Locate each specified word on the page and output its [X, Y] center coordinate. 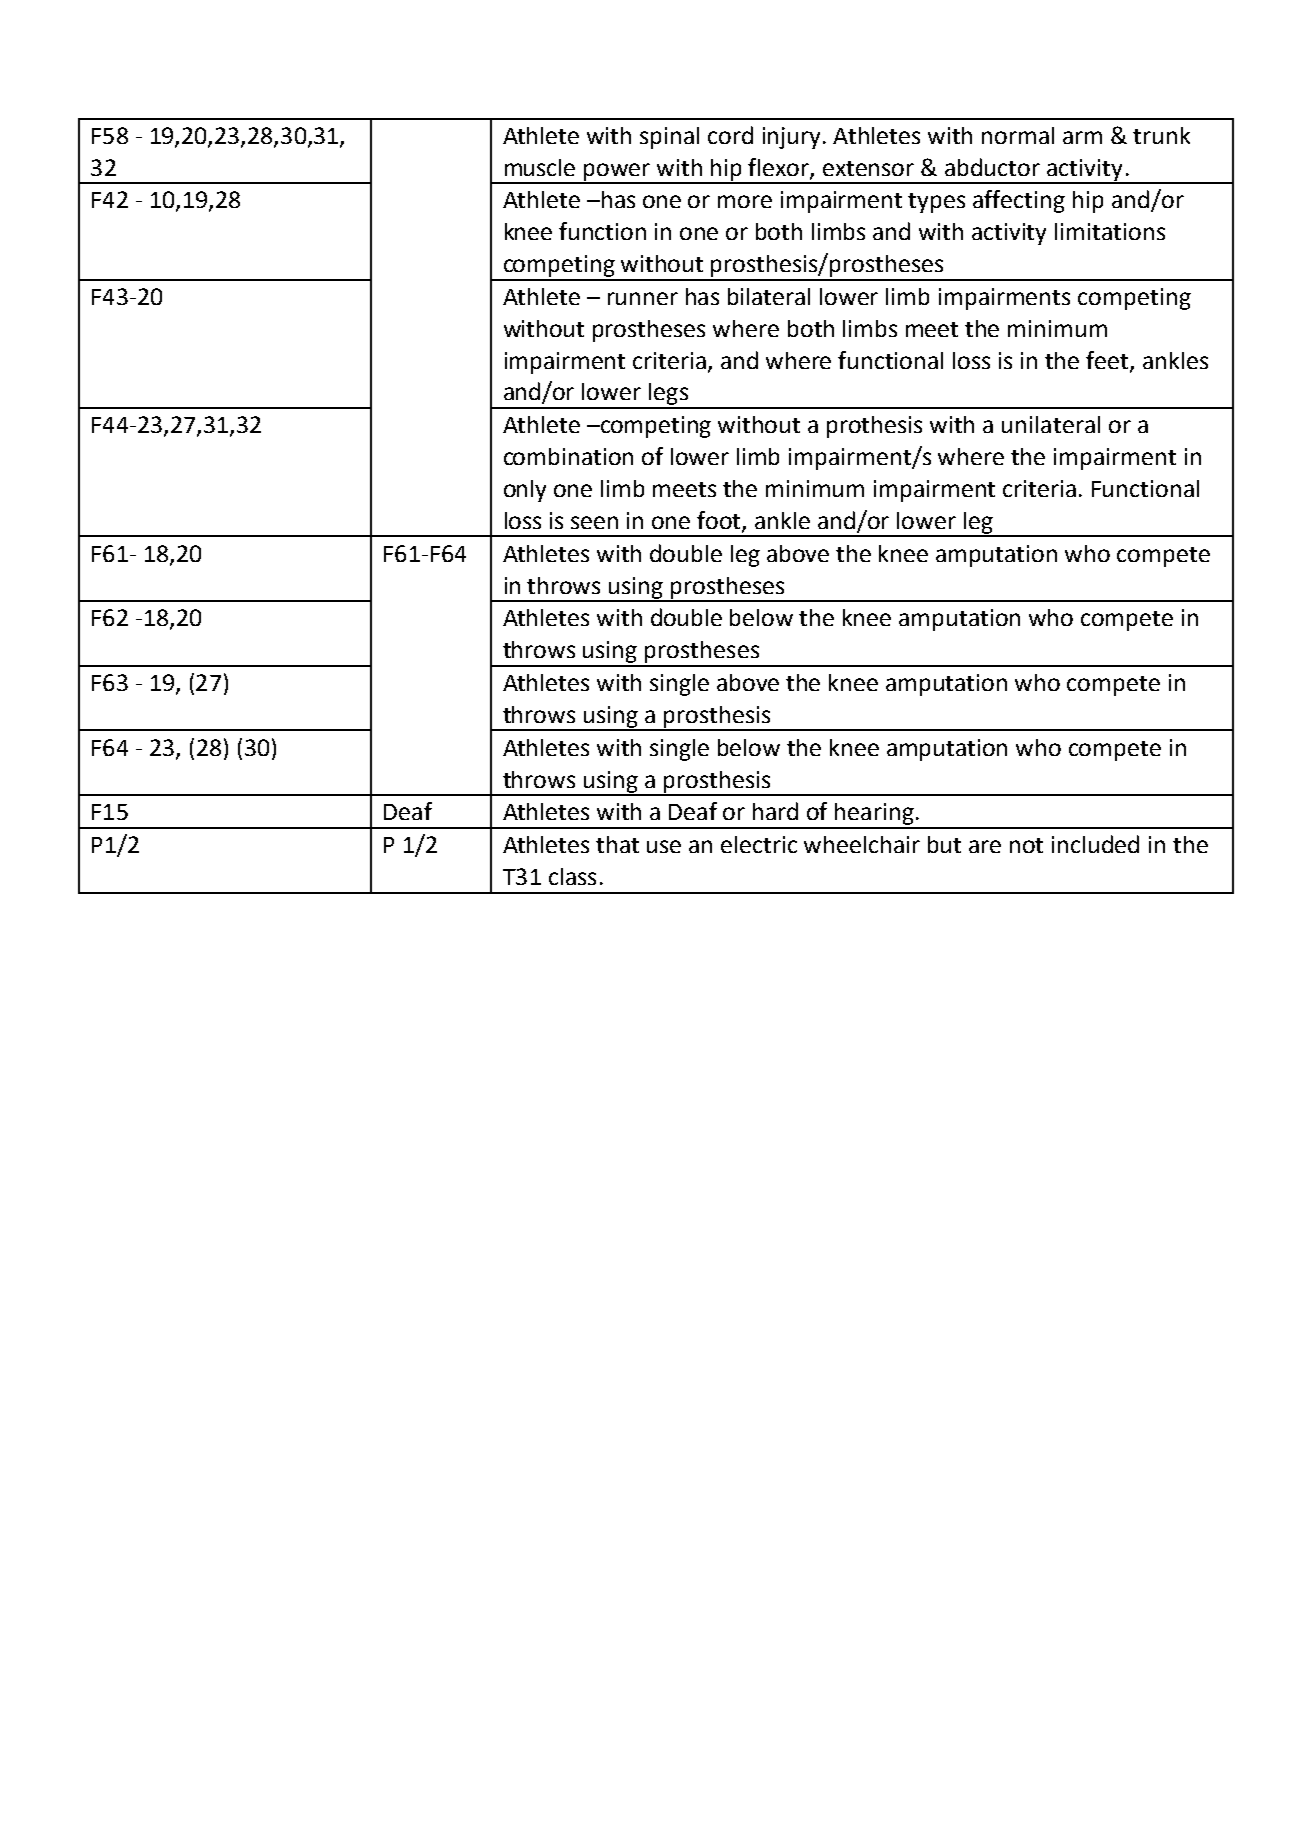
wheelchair [862, 844]
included [1095, 844]
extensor [868, 168]
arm [1082, 137]
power [618, 173]
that [617, 844]
